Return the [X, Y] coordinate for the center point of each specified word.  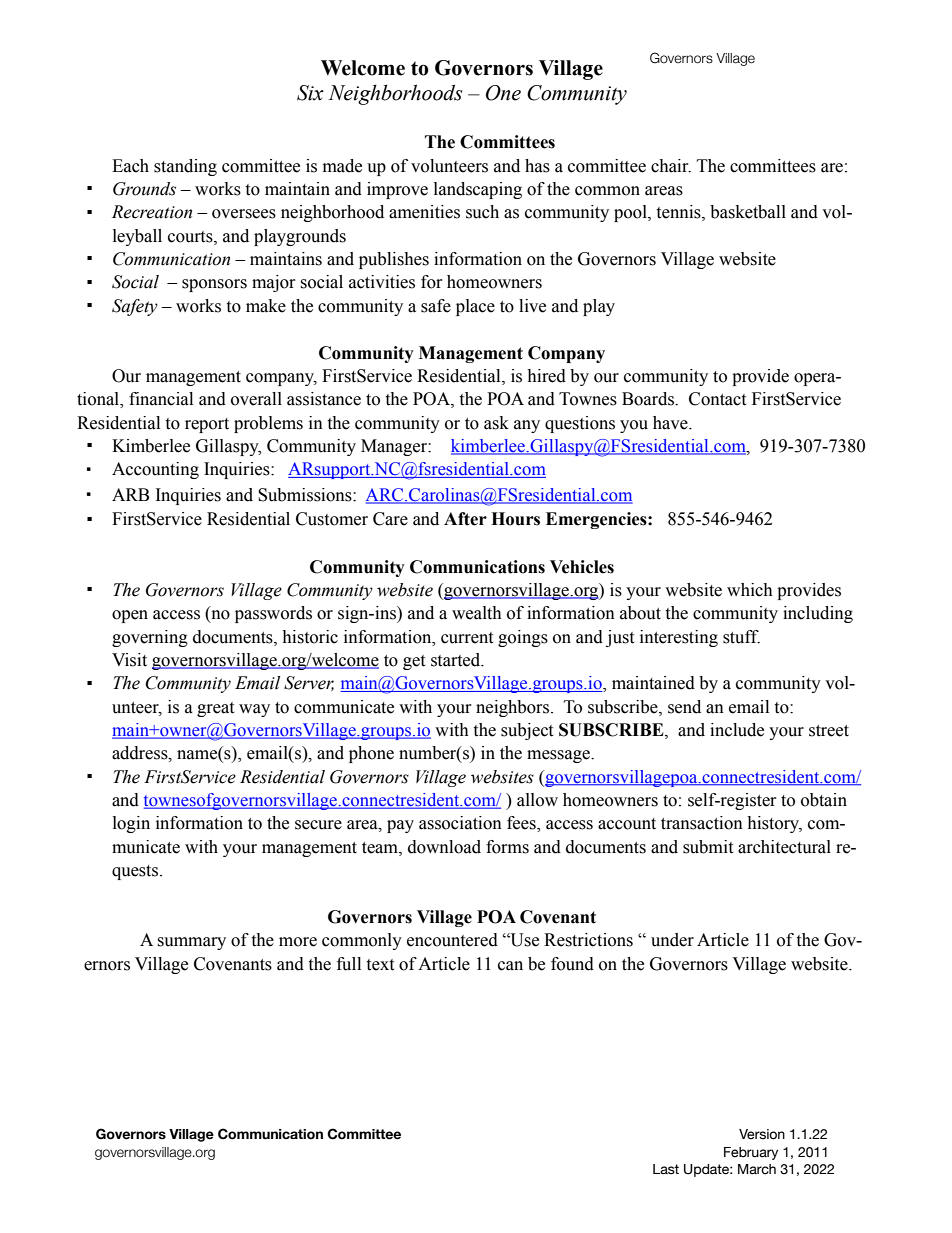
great [215, 709]
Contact [717, 399]
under [672, 940]
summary [191, 943]
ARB [130, 494]
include [737, 730]
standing [185, 167]
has [537, 166]
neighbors [514, 708]
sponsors [214, 285]
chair [671, 166]
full [349, 964]
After [465, 519]
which [750, 590]
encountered [452, 940]
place [475, 307]
